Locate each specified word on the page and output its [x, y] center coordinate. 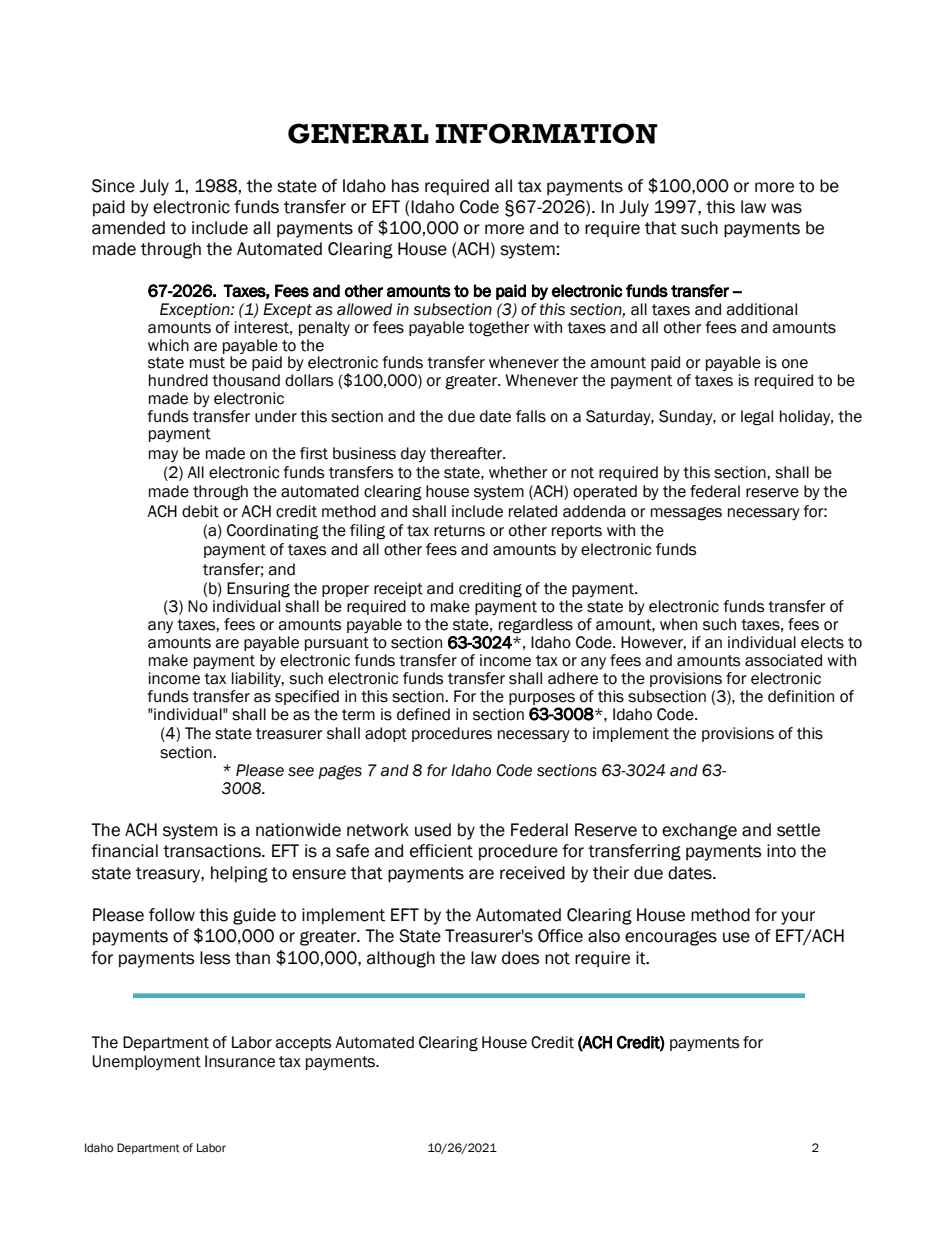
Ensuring [258, 590]
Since [113, 186]
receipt [398, 589]
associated [783, 660]
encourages [671, 938]
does [520, 958]
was [786, 208]
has [405, 186]
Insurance [240, 1061]
